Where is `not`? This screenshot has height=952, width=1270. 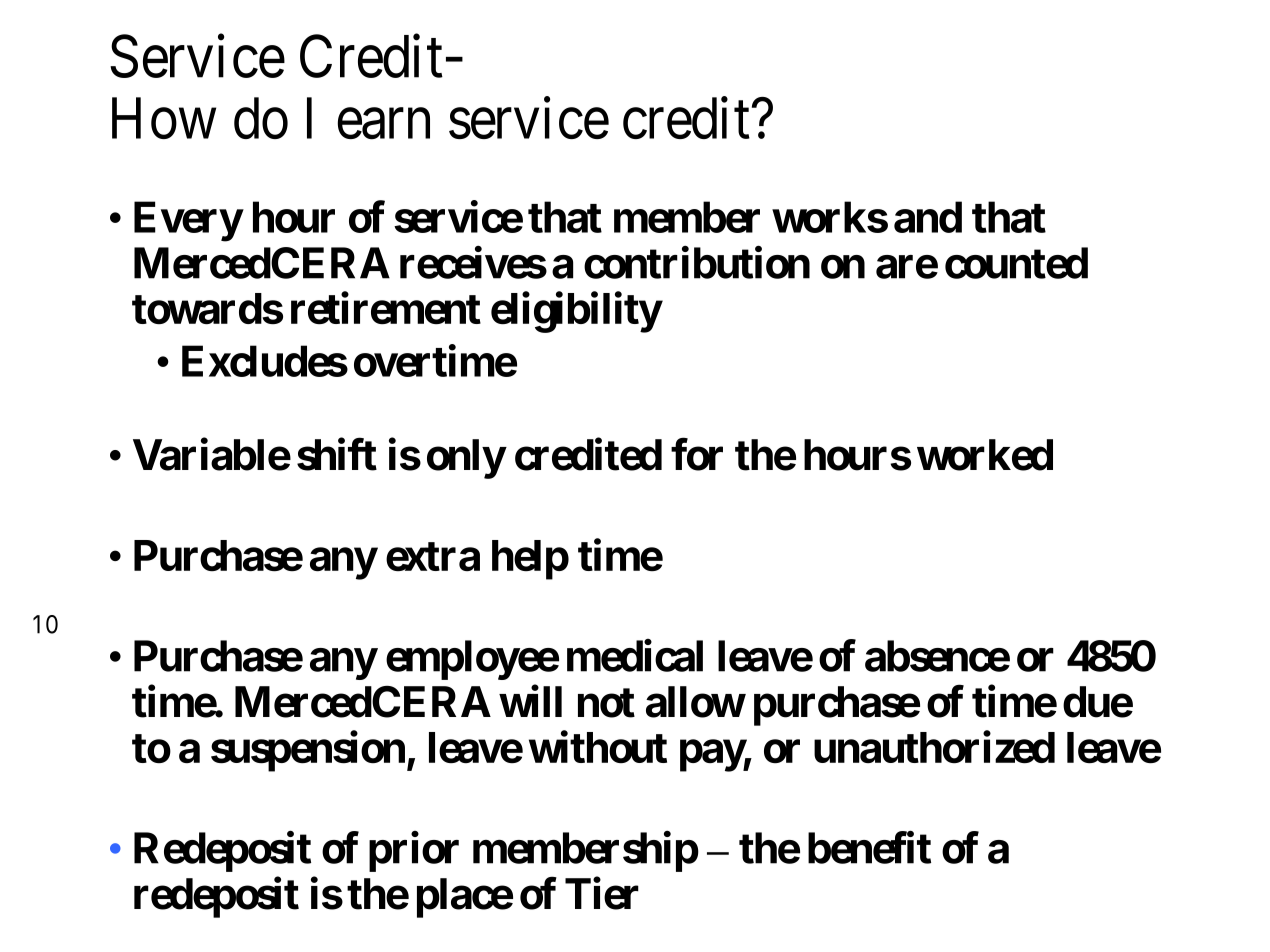 not is located at coordinates (606, 703).
